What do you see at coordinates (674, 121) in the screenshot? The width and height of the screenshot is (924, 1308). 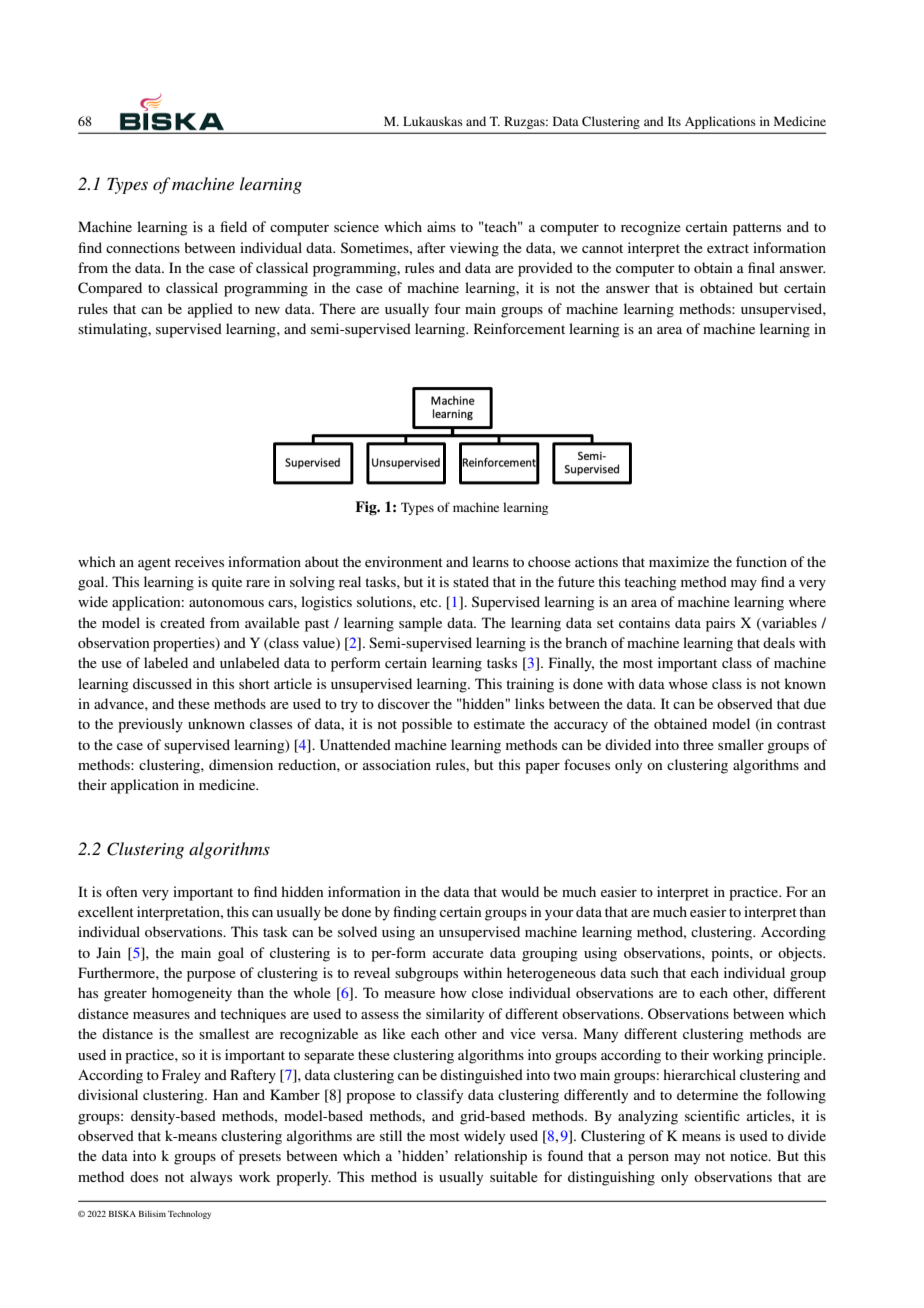 I see `Its` at bounding box center [674, 121].
